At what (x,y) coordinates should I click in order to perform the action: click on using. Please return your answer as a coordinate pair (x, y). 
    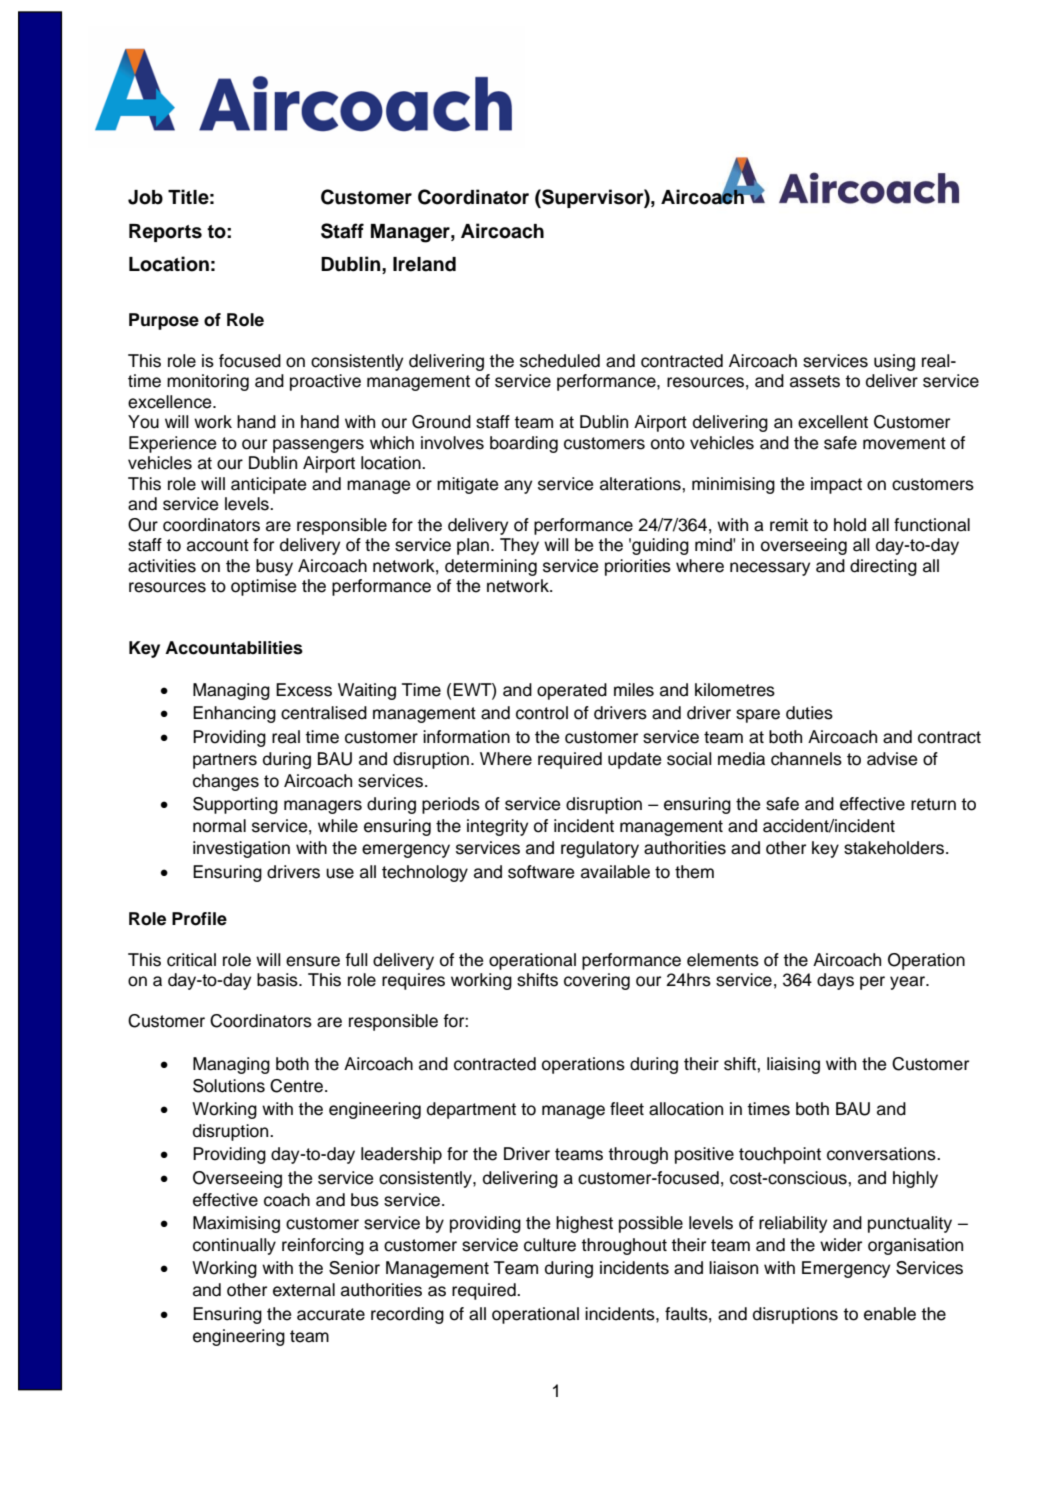
    Looking at the image, I should click on (894, 362).
